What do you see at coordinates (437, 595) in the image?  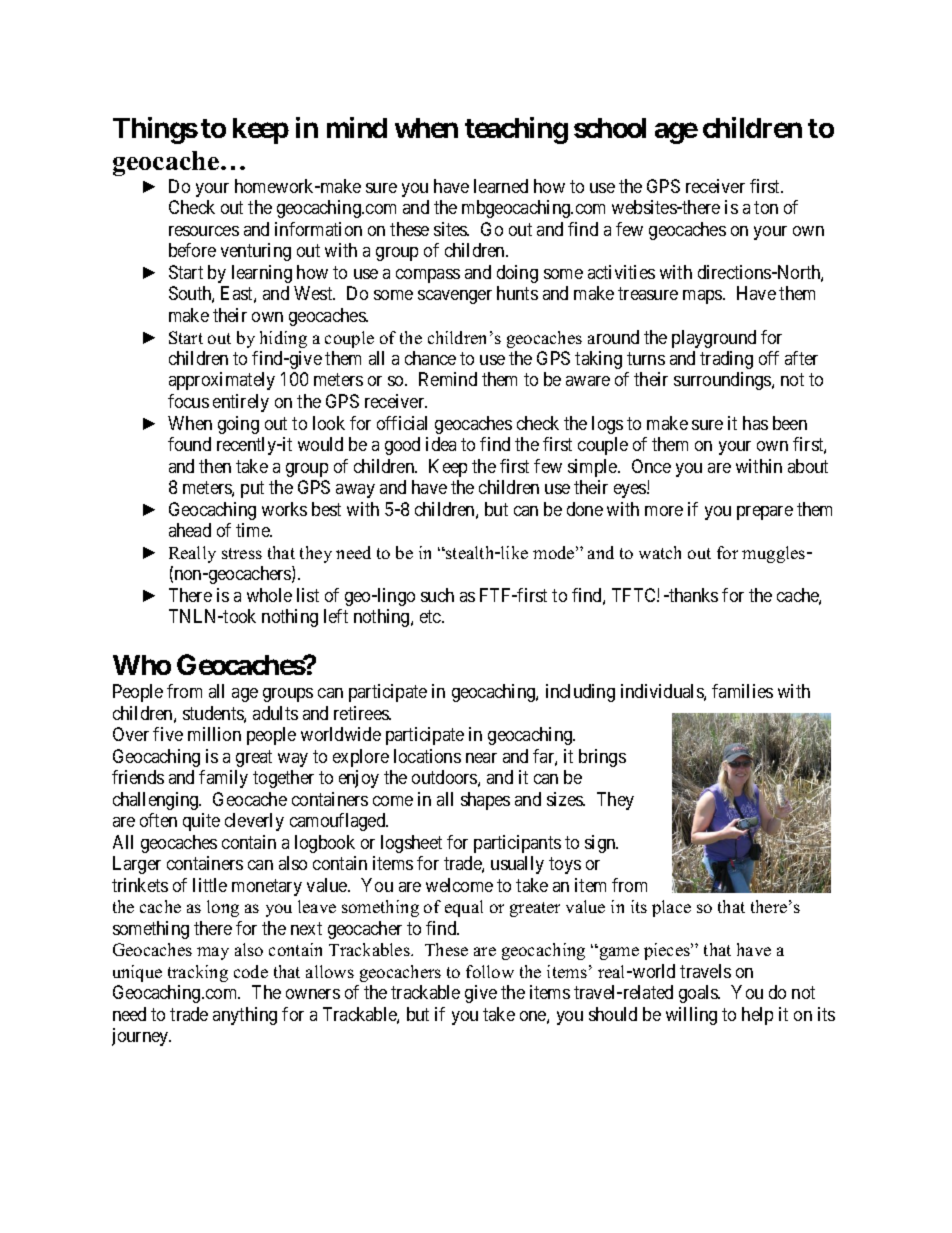 I see `such` at bounding box center [437, 595].
